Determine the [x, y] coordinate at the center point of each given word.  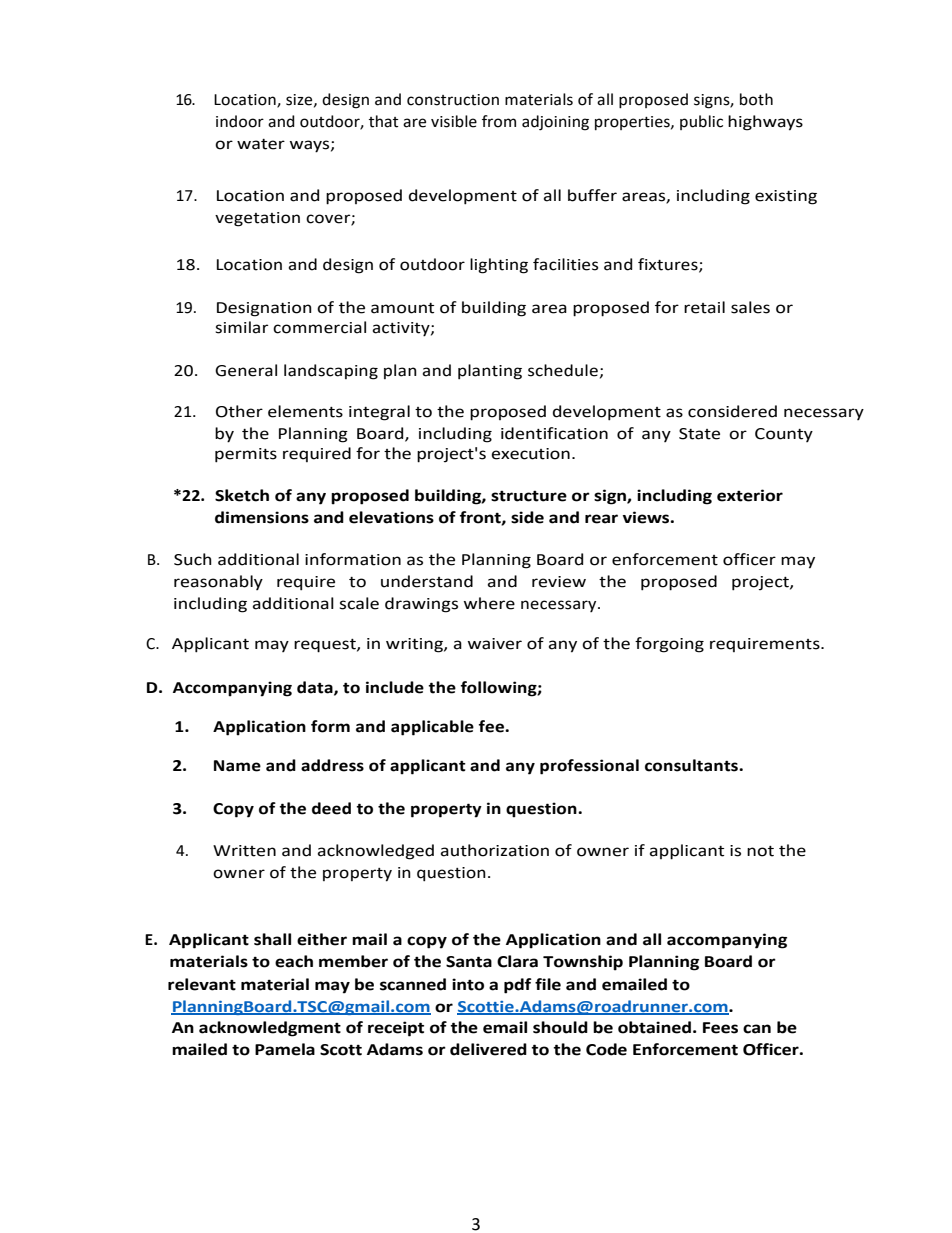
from [499, 121]
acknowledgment [270, 1029]
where [489, 603]
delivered [488, 1049]
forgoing [669, 645]
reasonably [218, 582]
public [701, 122]
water [261, 144]
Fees [720, 1028]
